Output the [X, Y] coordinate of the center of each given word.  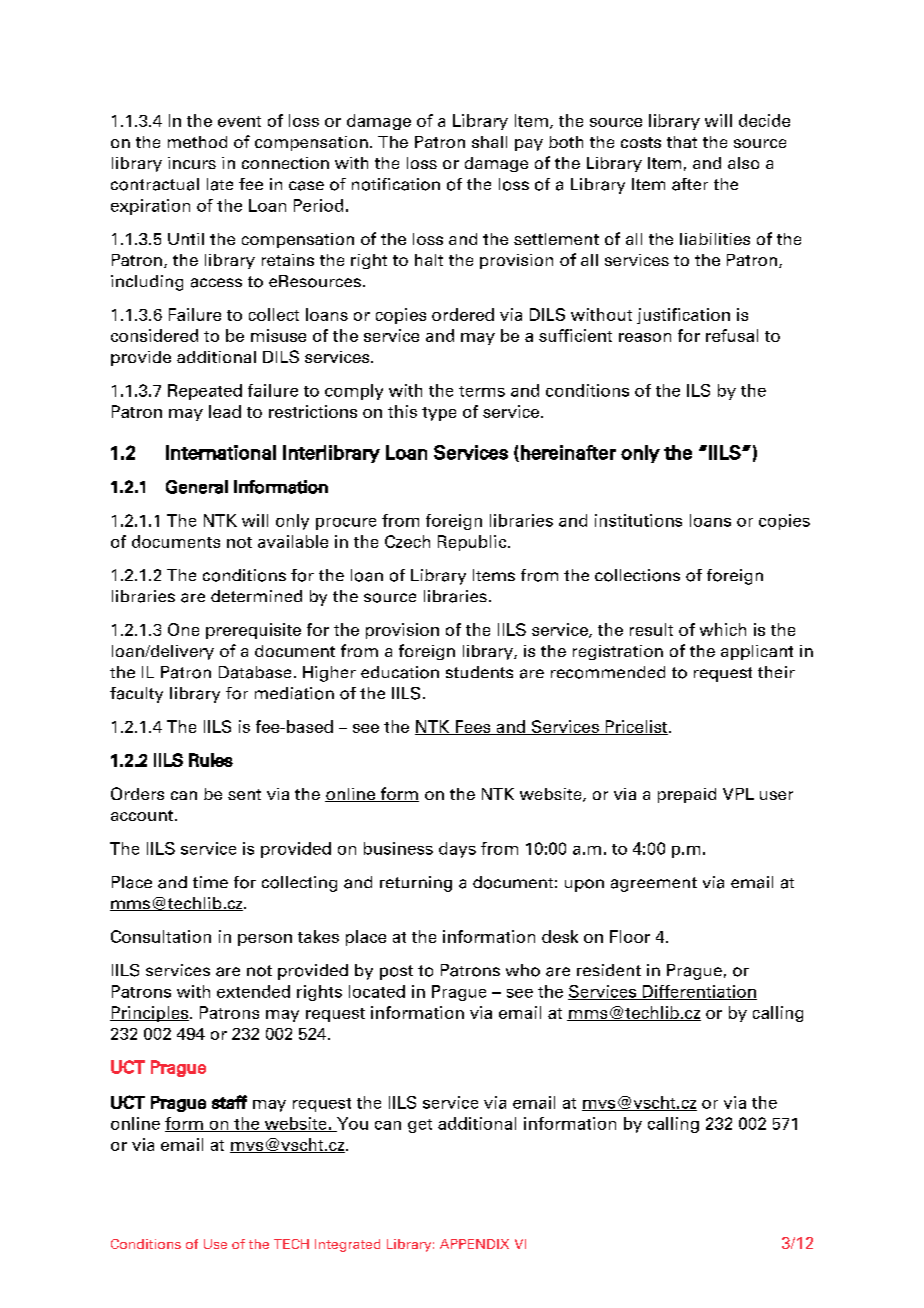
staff [229, 1102]
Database [255, 672]
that [682, 142]
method [197, 142]
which [723, 629]
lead [225, 411]
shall [489, 142]
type [439, 414]
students [479, 672]
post [396, 972]
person [265, 940]
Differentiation [698, 992]
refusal [732, 335]
